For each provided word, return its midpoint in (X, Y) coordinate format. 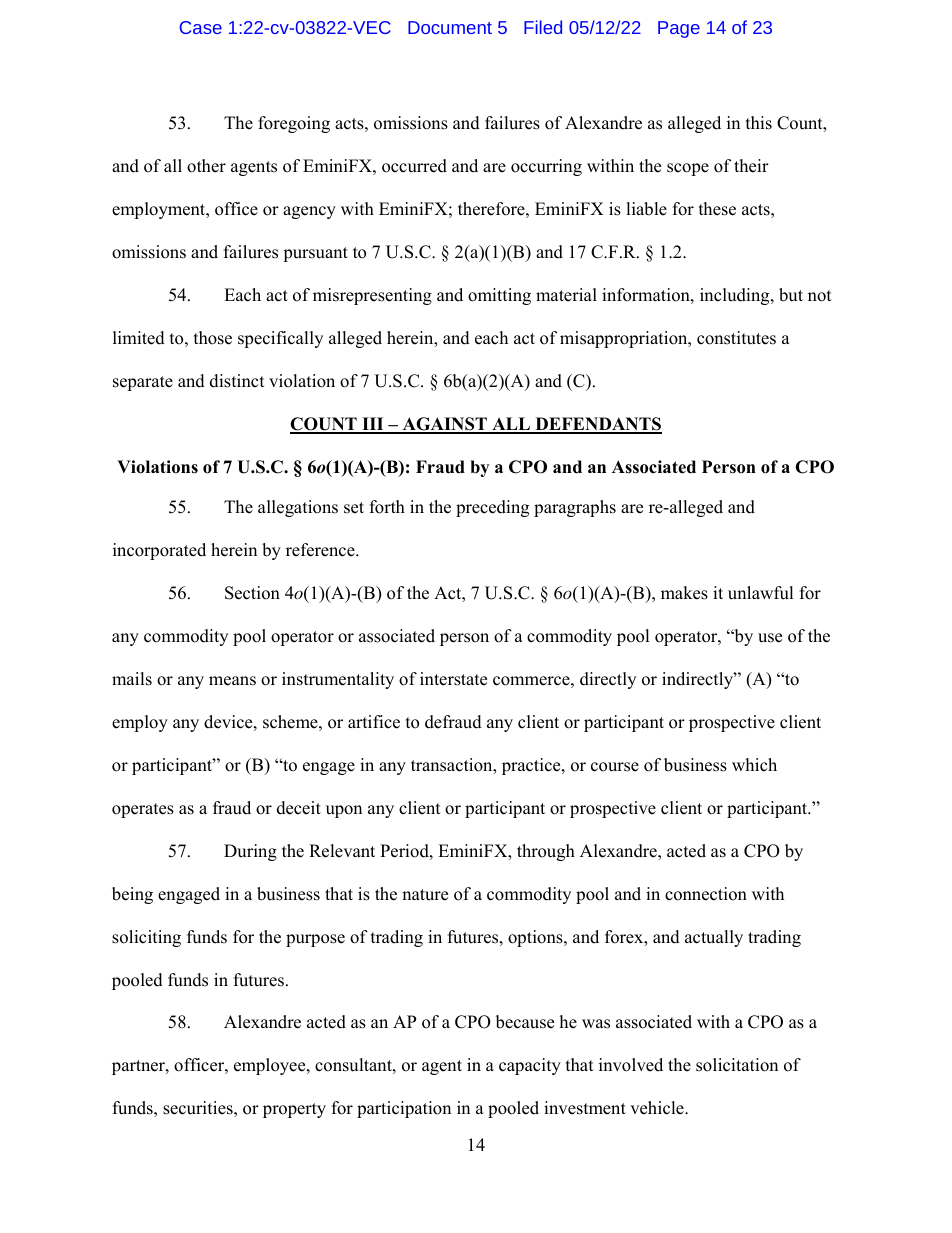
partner (139, 1067)
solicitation (737, 1065)
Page (679, 29)
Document (450, 27)
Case (201, 27)
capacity (530, 1066)
